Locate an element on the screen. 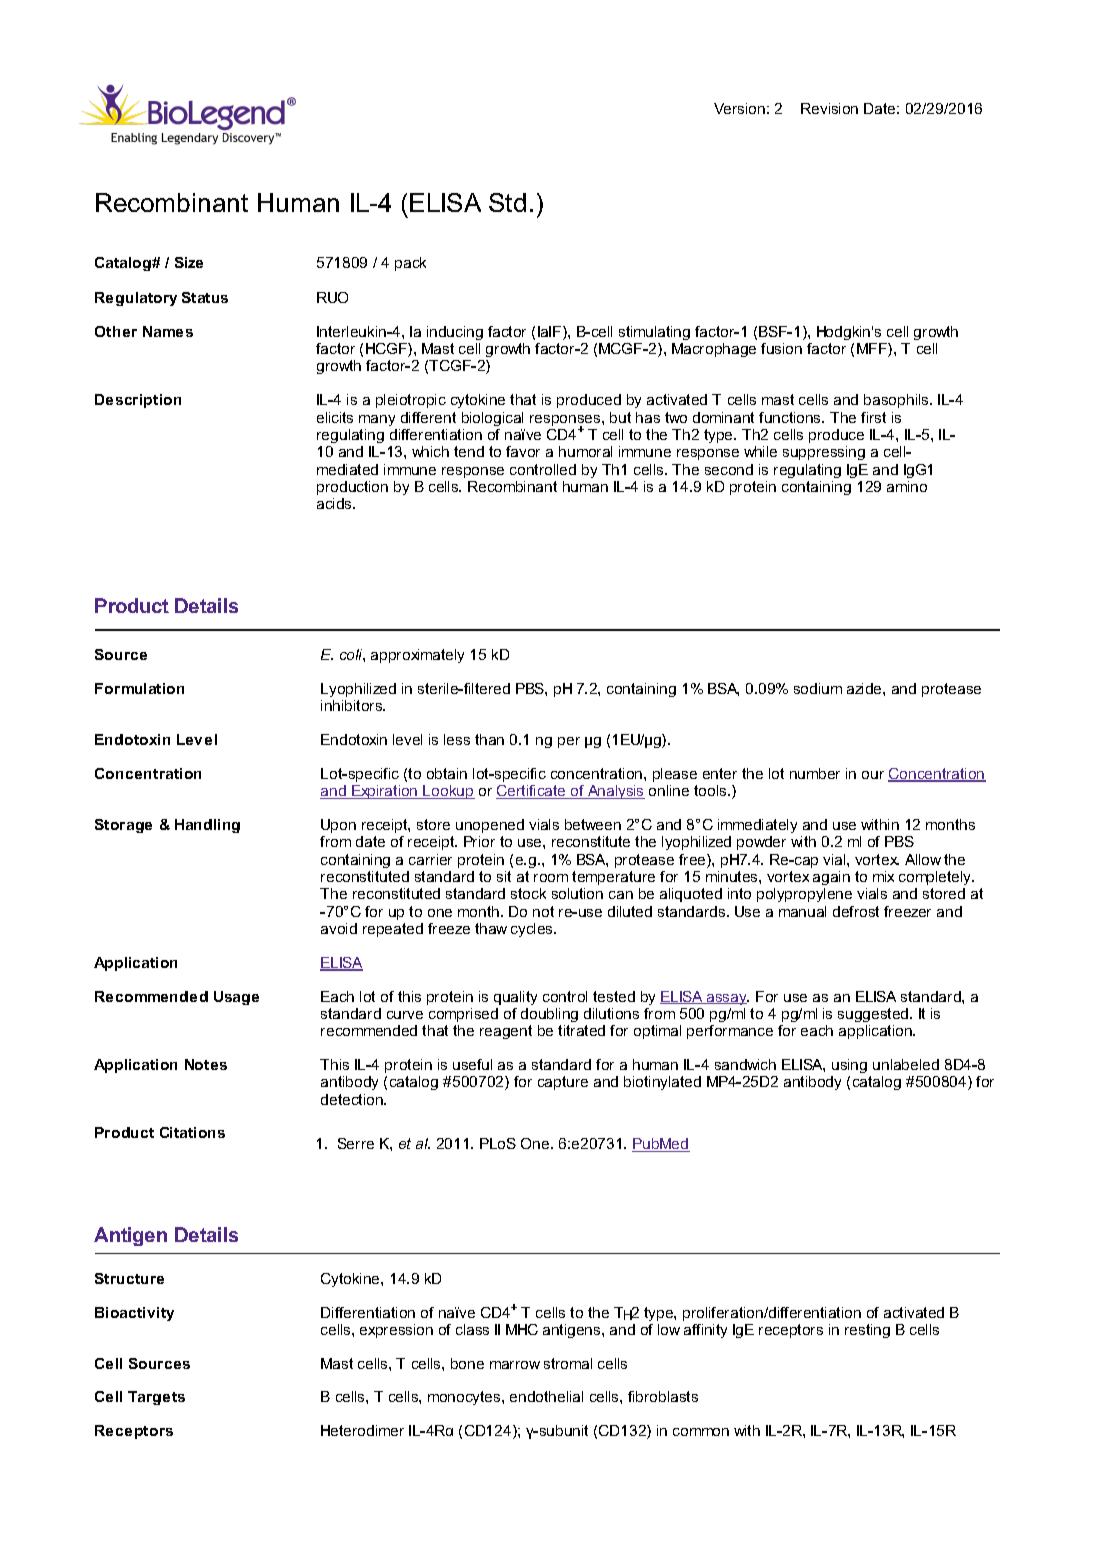 The height and width of the screenshot is (1550, 1097). quality is located at coordinates (515, 998).
